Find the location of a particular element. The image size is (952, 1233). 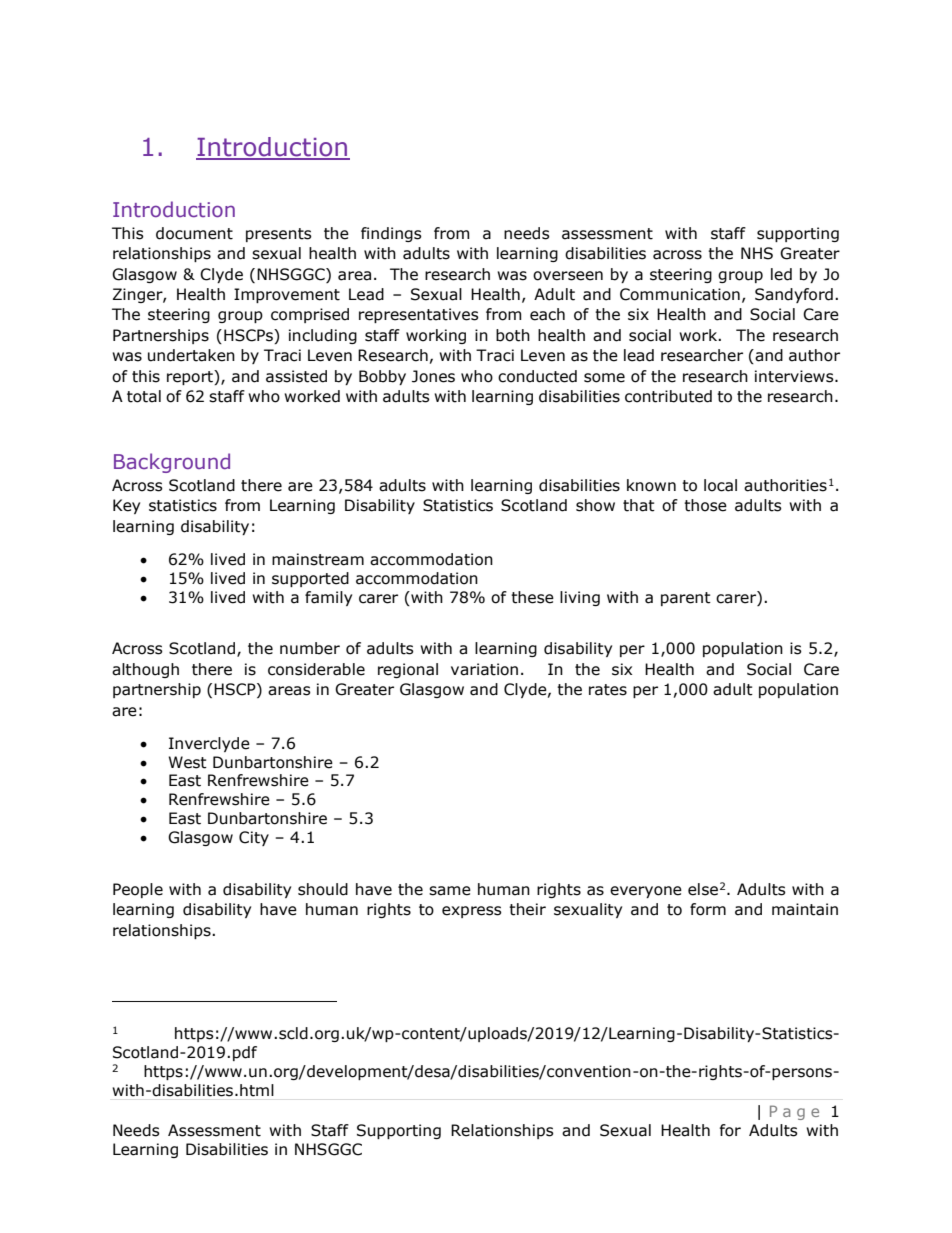

although is located at coordinates (145, 670).
